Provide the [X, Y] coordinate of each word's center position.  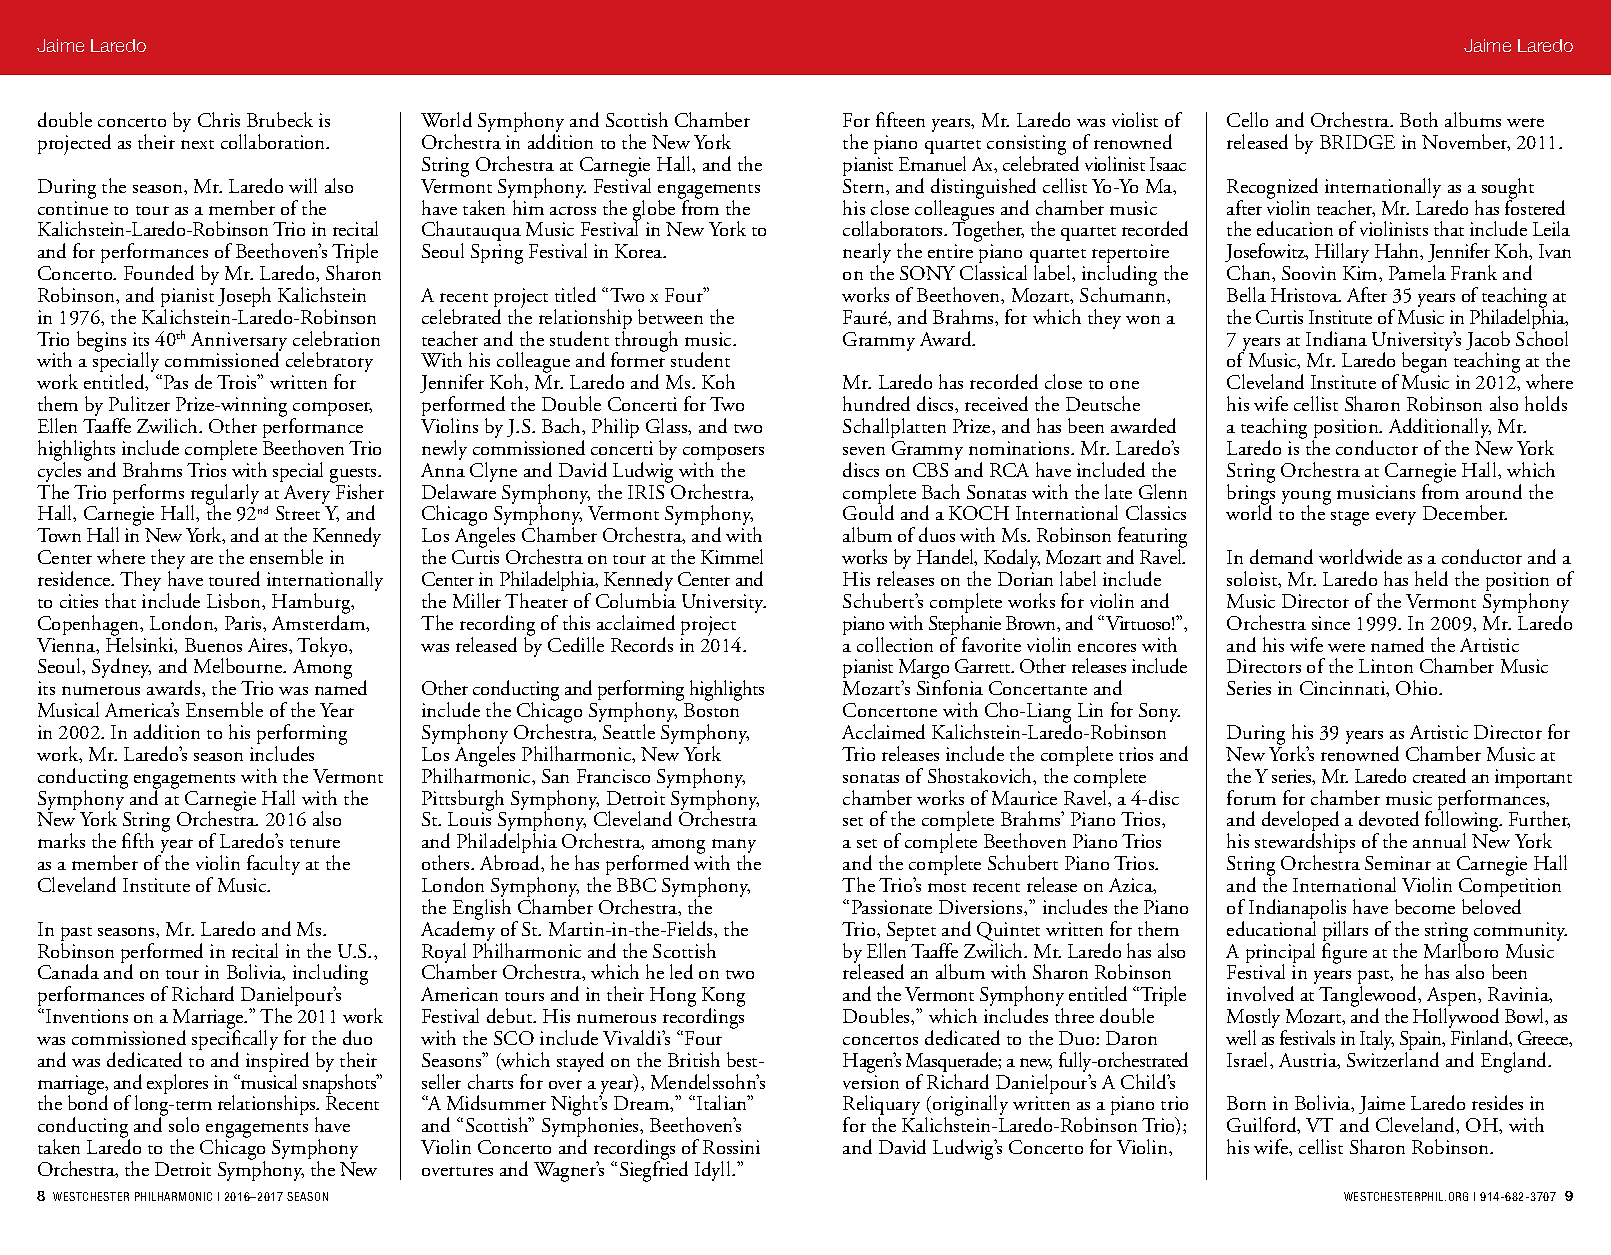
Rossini [731, 1147]
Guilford [1263, 1125]
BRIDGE [1357, 142]
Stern [865, 186]
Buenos [213, 645]
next [197, 144]
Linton [1386, 666]
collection [895, 644]
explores [177, 1084]
